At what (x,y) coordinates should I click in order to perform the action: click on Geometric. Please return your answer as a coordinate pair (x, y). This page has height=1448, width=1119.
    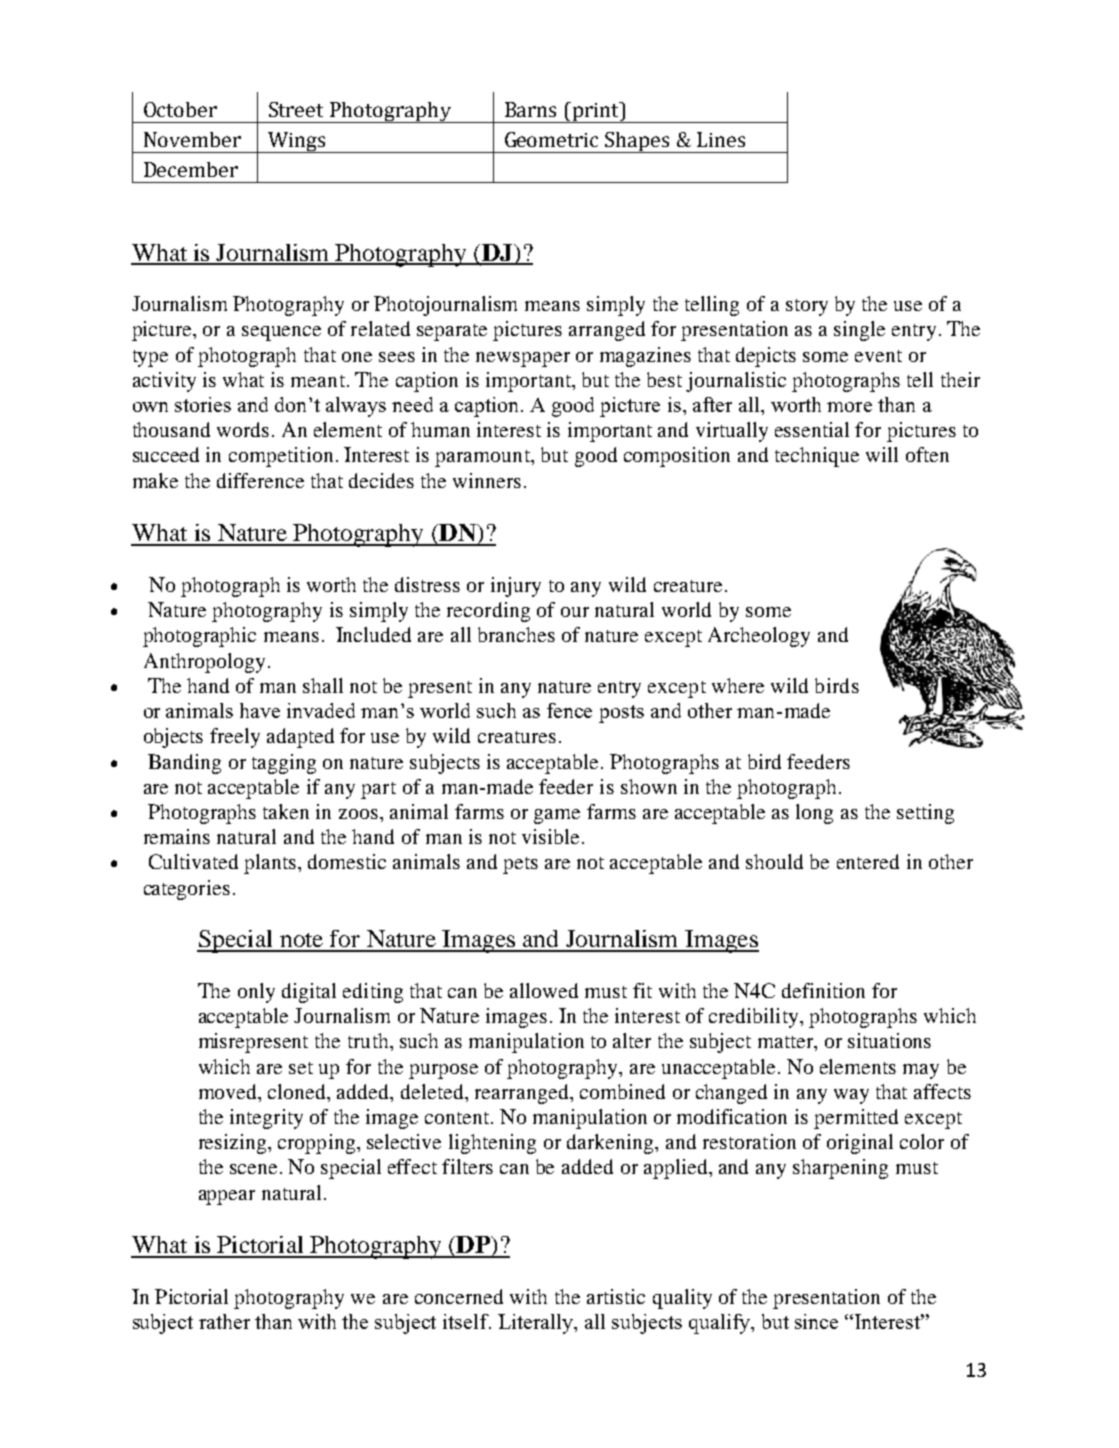
    Looking at the image, I should click on (551, 139).
